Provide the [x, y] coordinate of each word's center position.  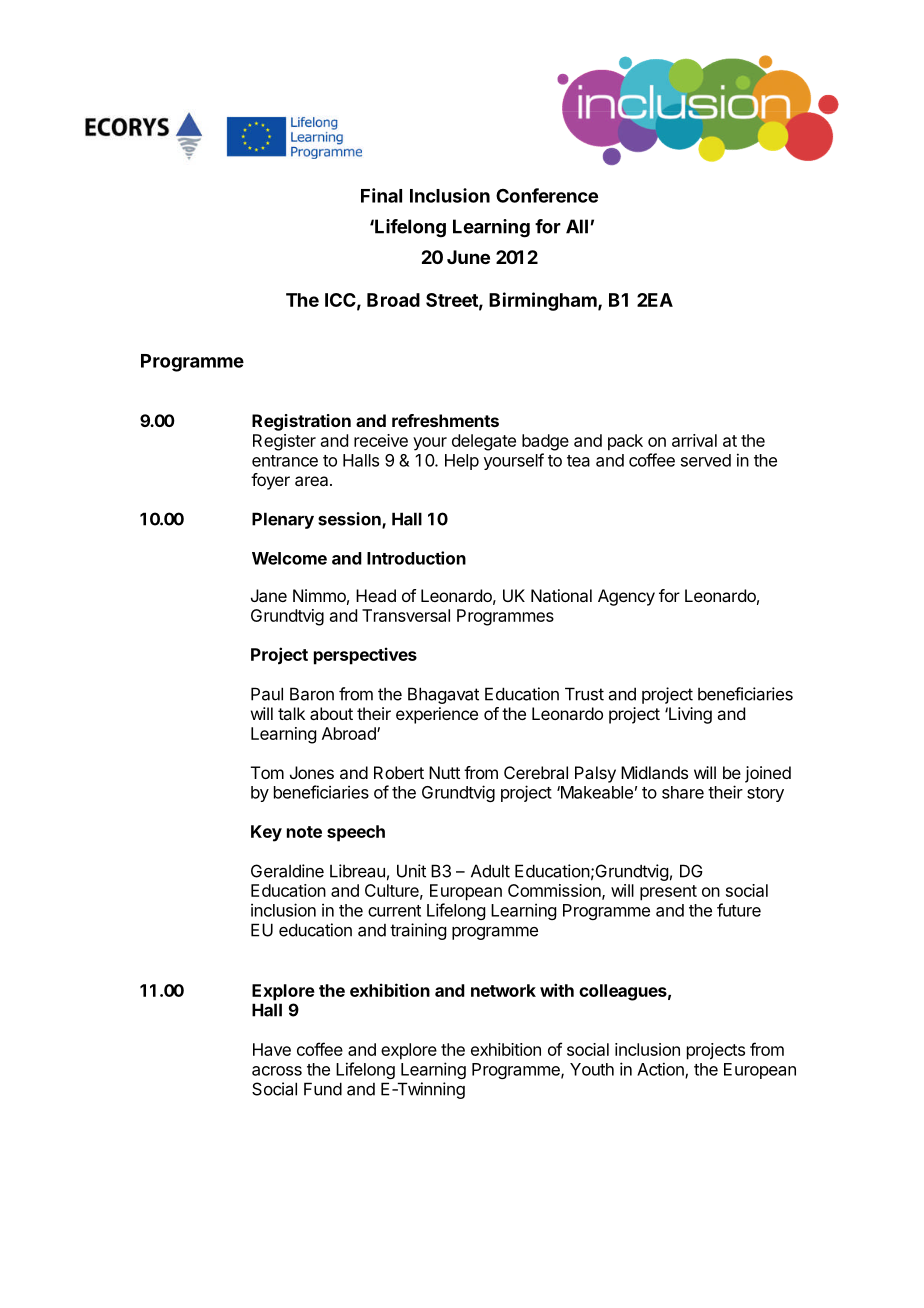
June [468, 257]
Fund [323, 1089]
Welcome [289, 558]
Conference [547, 195]
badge [545, 442]
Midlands [654, 772]
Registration [301, 422]
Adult [490, 871]
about [331, 713]
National [561, 595]
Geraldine [287, 871]
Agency [626, 597]
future [739, 910]
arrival [694, 440]
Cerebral [536, 772]
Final [381, 195]
